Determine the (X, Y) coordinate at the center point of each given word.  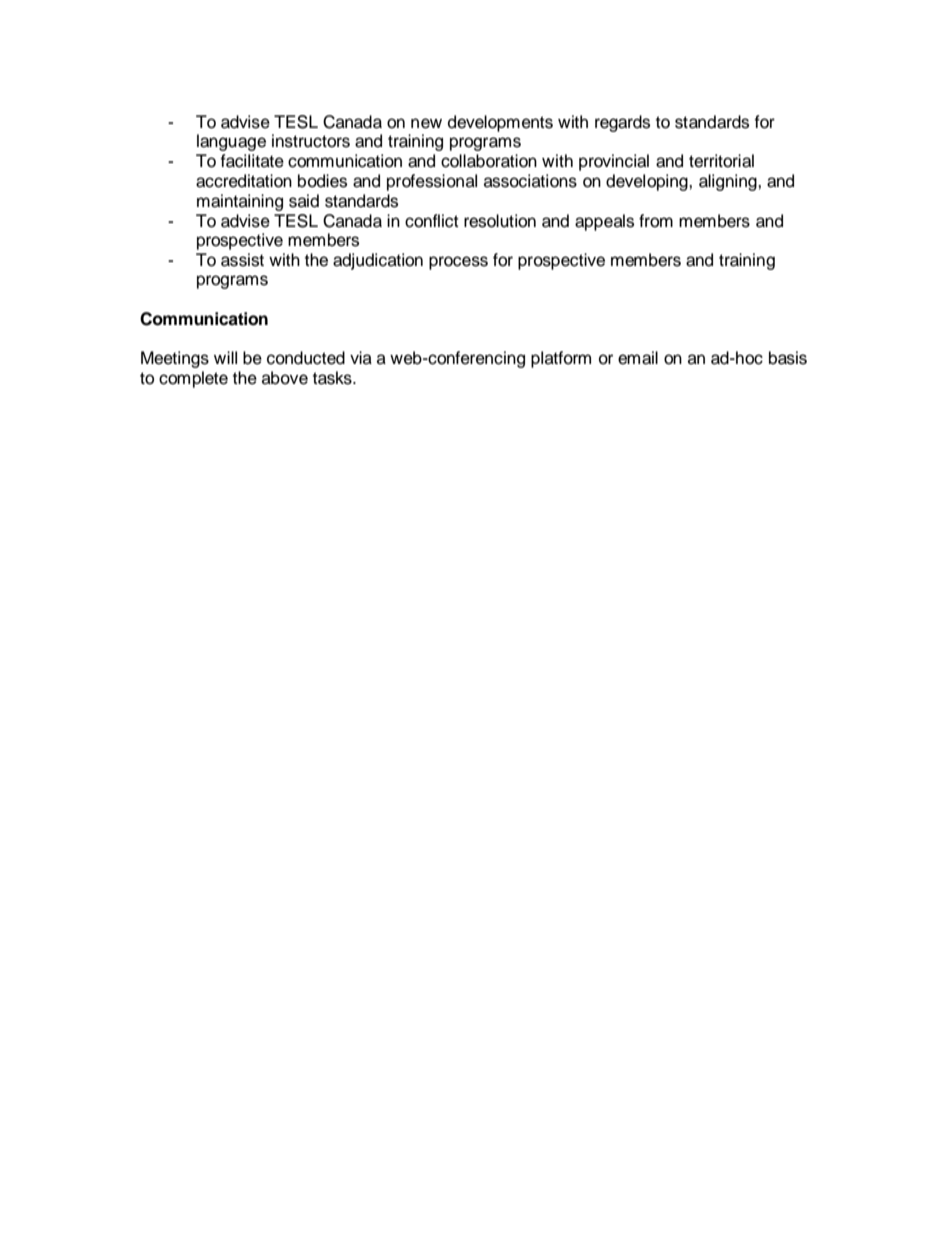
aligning (729, 182)
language (231, 142)
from (656, 221)
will (225, 357)
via (361, 358)
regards (622, 123)
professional (432, 182)
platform (561, 359)
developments (500, 123)
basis (788, 358)
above (285, 378)
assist (242, 260)
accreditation (244, 181)
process (458, 263)
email (638, 358)
